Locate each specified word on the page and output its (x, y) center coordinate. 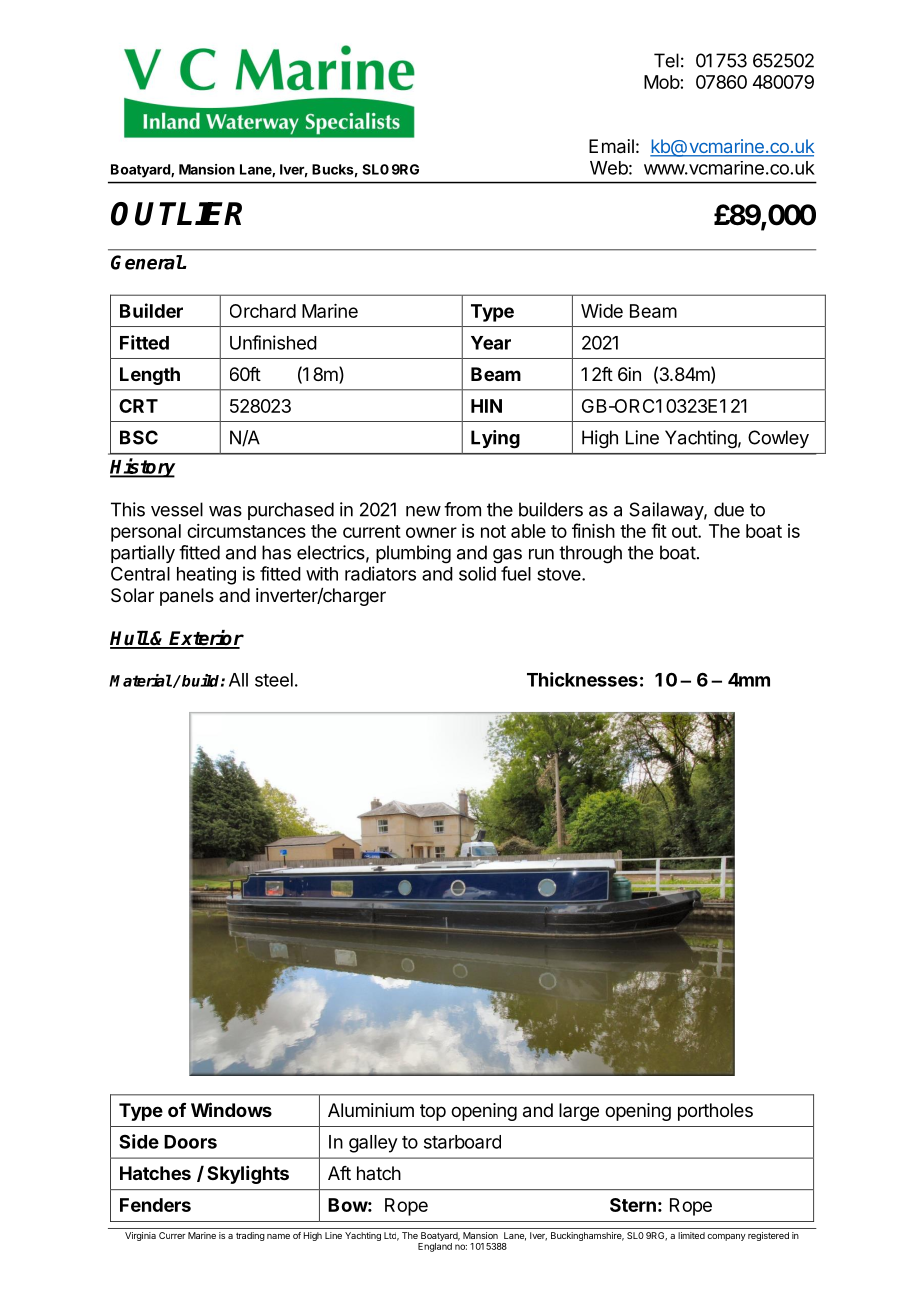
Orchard (263, 311)
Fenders (155, 1205)
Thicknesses (582, 679)
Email (611, 146)
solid (477, 573)
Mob (662, 82)
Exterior (206, 639)
